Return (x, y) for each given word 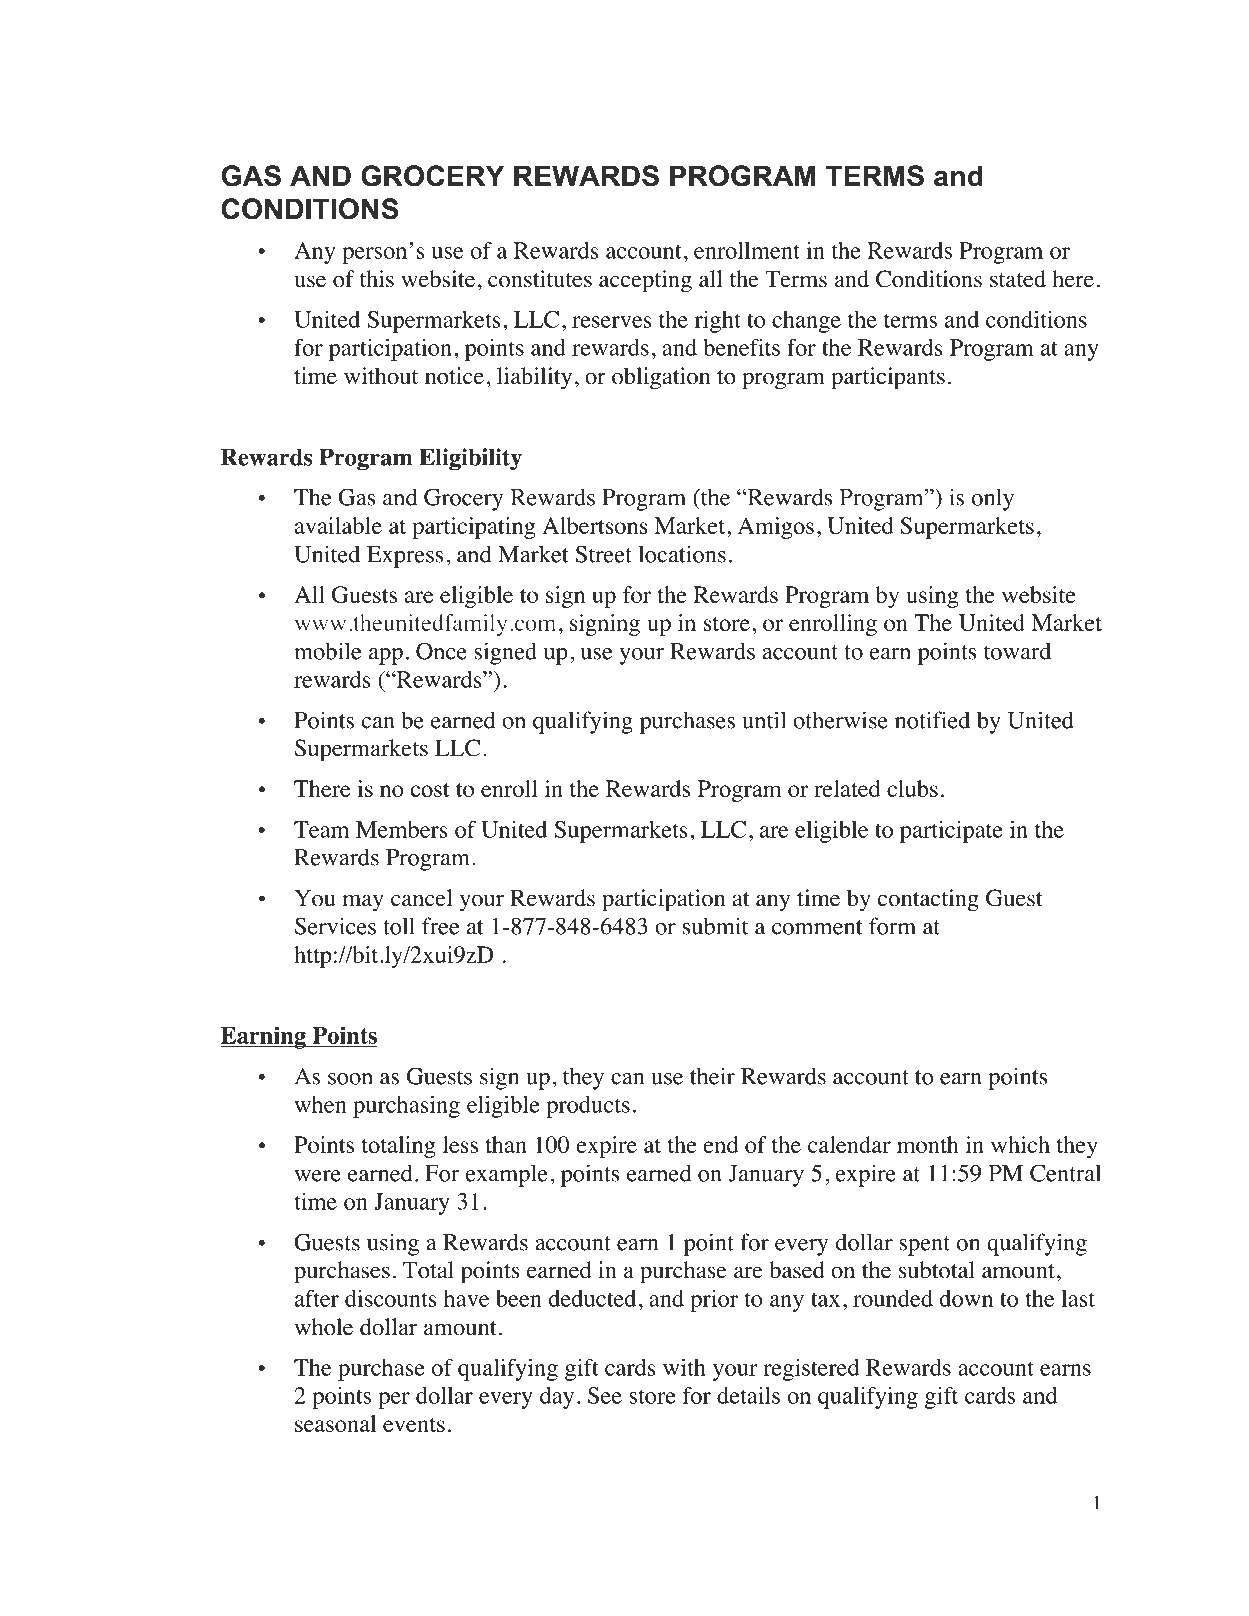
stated (1018, 279)
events (414, 1425)
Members (402, 829)
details (748, 1395)
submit (715, 926)
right (718, 322)
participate (951, 832)
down (966, 1298)
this (376, 279)
